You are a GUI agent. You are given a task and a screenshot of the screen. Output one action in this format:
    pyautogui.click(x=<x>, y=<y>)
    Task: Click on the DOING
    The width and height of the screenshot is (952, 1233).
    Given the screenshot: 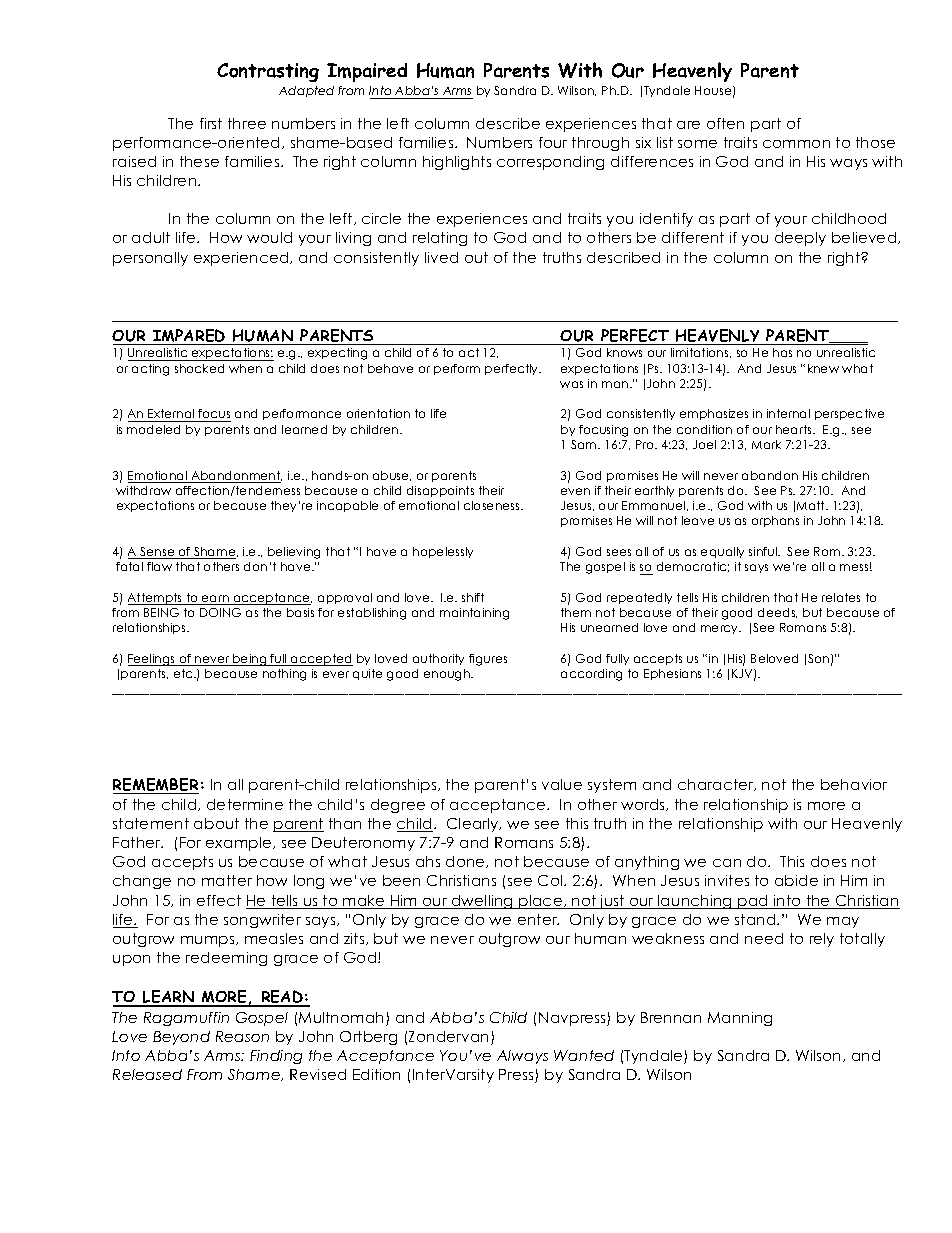 What is the action you would take?
    pyautogui.click(x=220, y=612)
